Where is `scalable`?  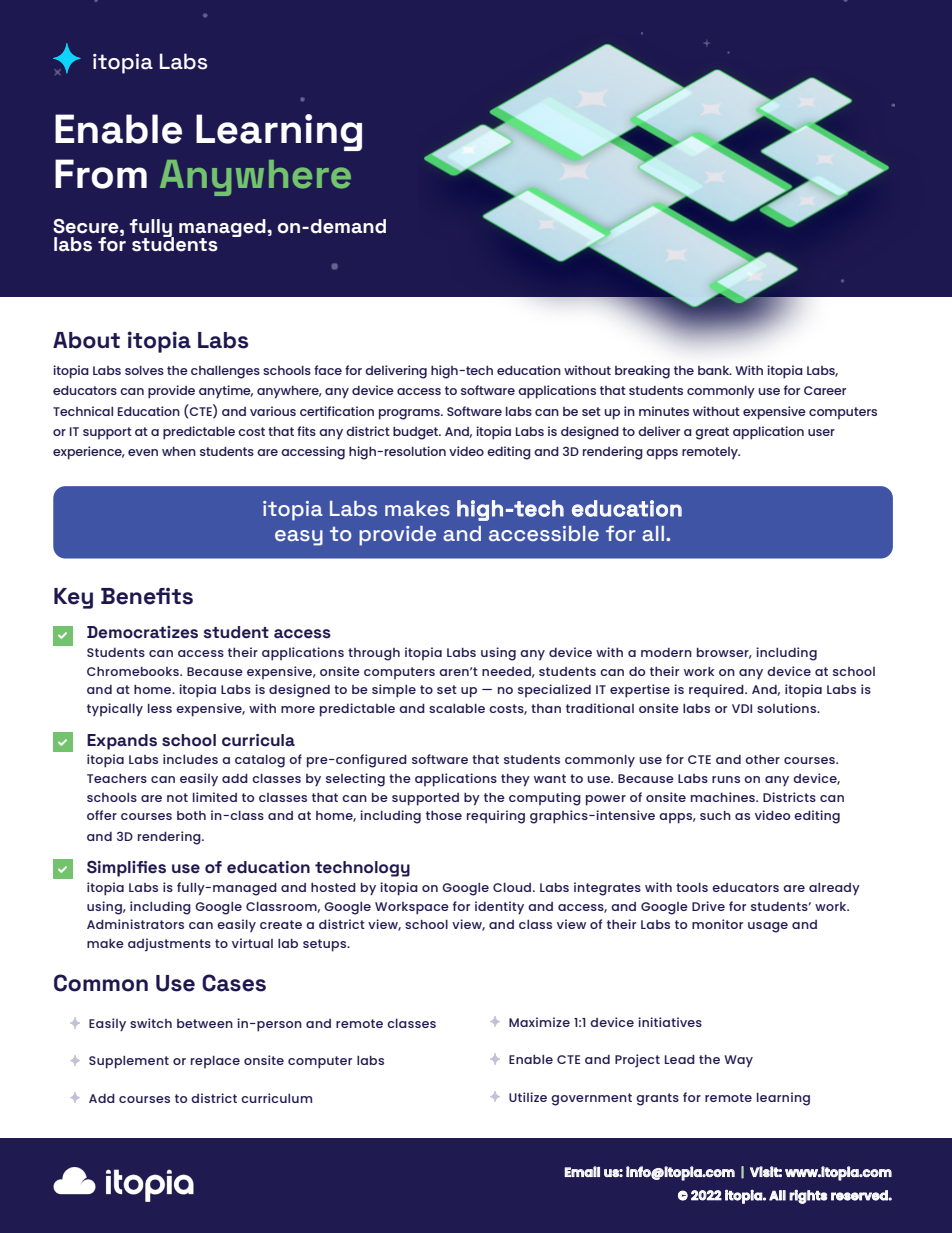
scalable is located at coordinates (457, 708).
